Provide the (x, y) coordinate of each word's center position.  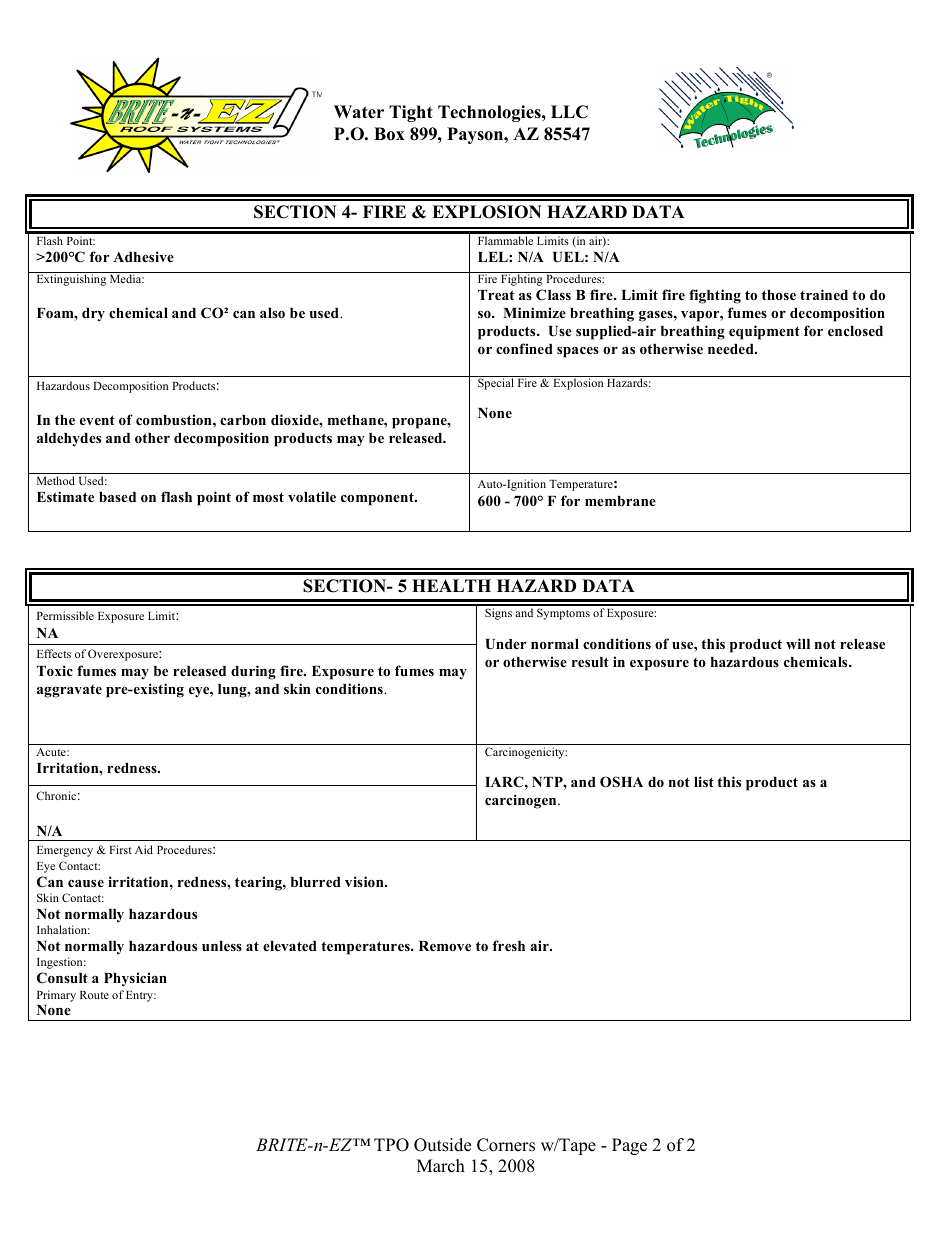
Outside (442, 1145)
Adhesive (143, 256)
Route (94, 995)
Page (629, 1146)
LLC (569, 112)
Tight (411, 113)
